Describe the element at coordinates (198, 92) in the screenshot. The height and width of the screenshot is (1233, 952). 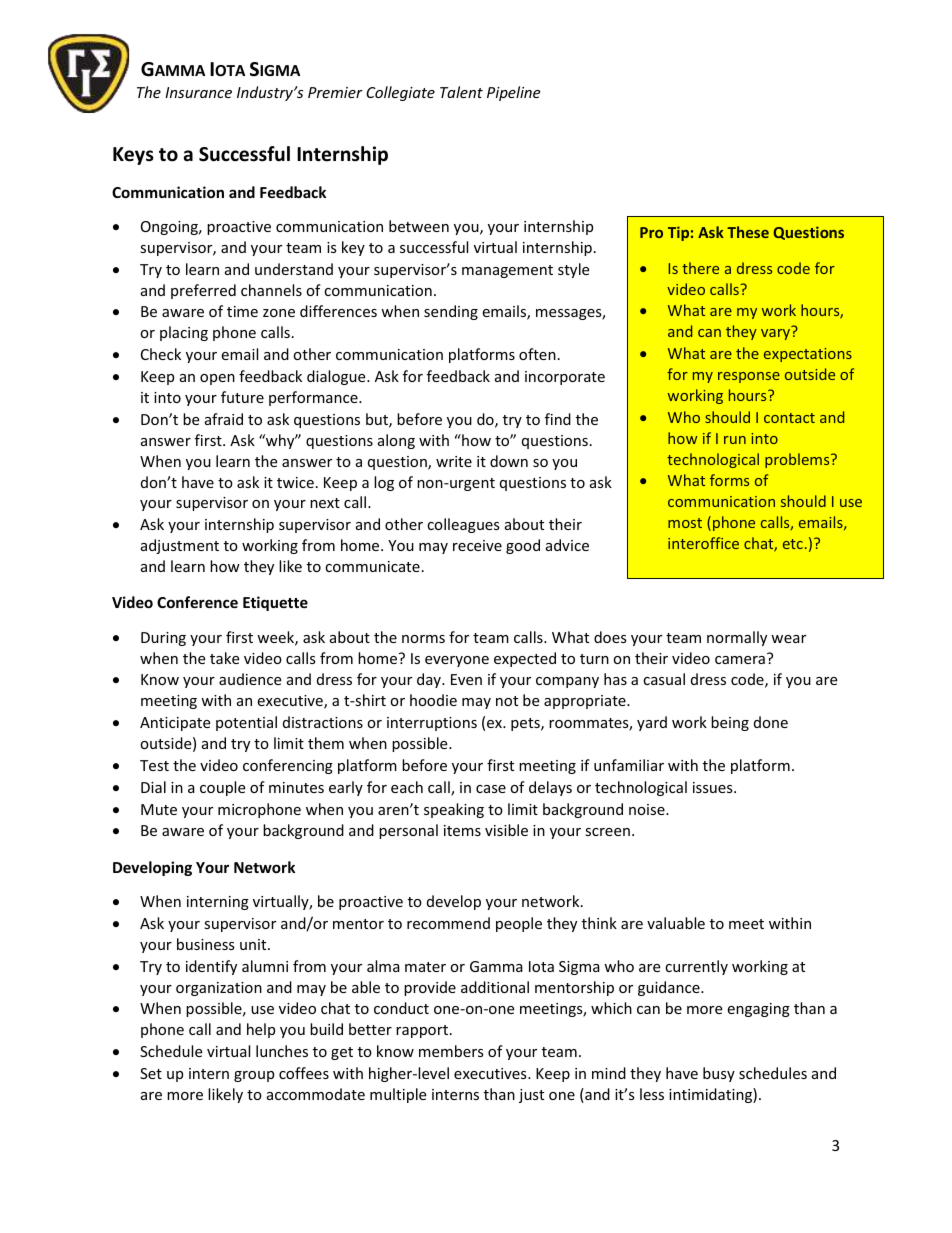
I see `Insurance` at that location.
